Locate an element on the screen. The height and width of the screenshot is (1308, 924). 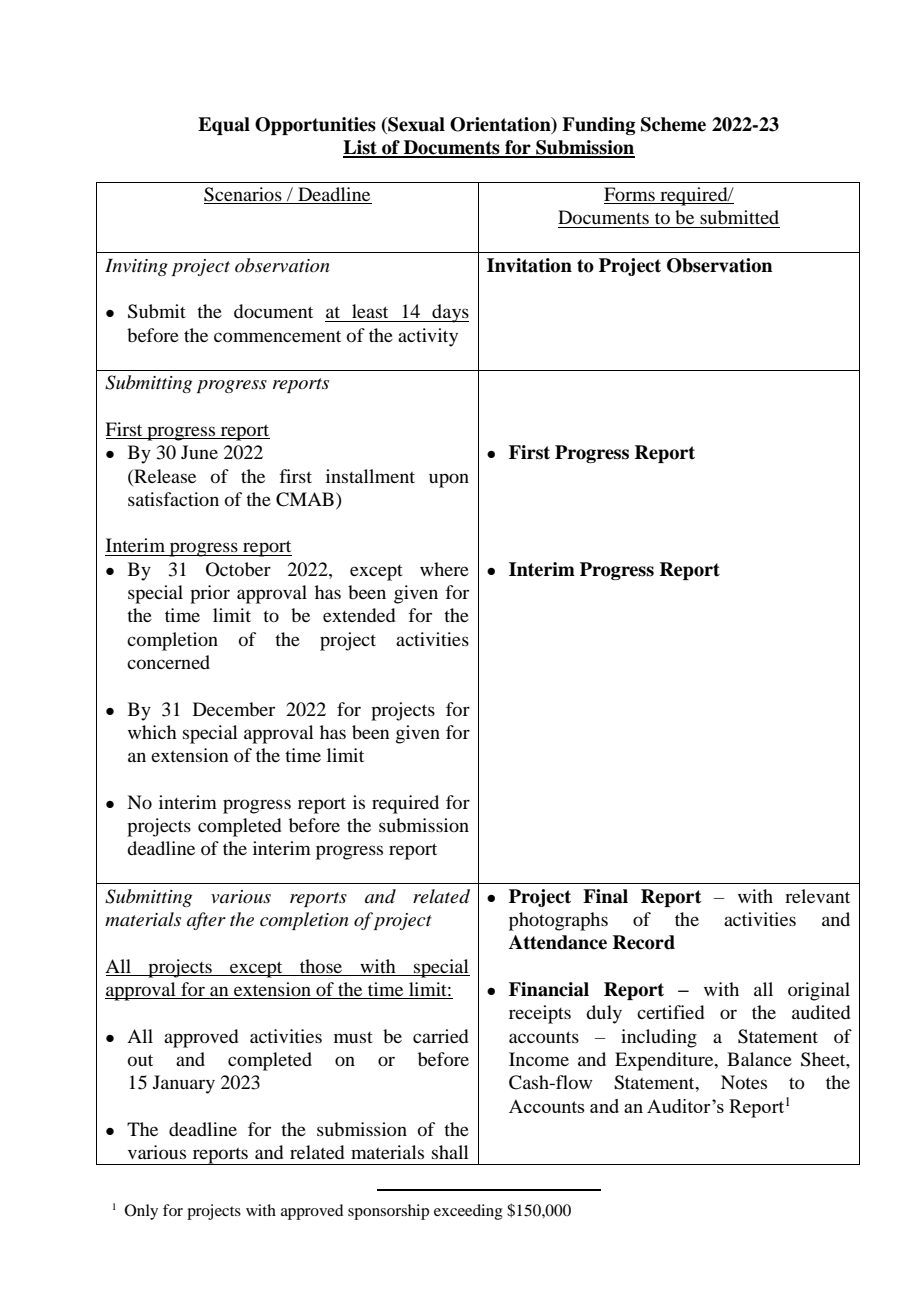
concerned is located at coordinates (168, 662).
